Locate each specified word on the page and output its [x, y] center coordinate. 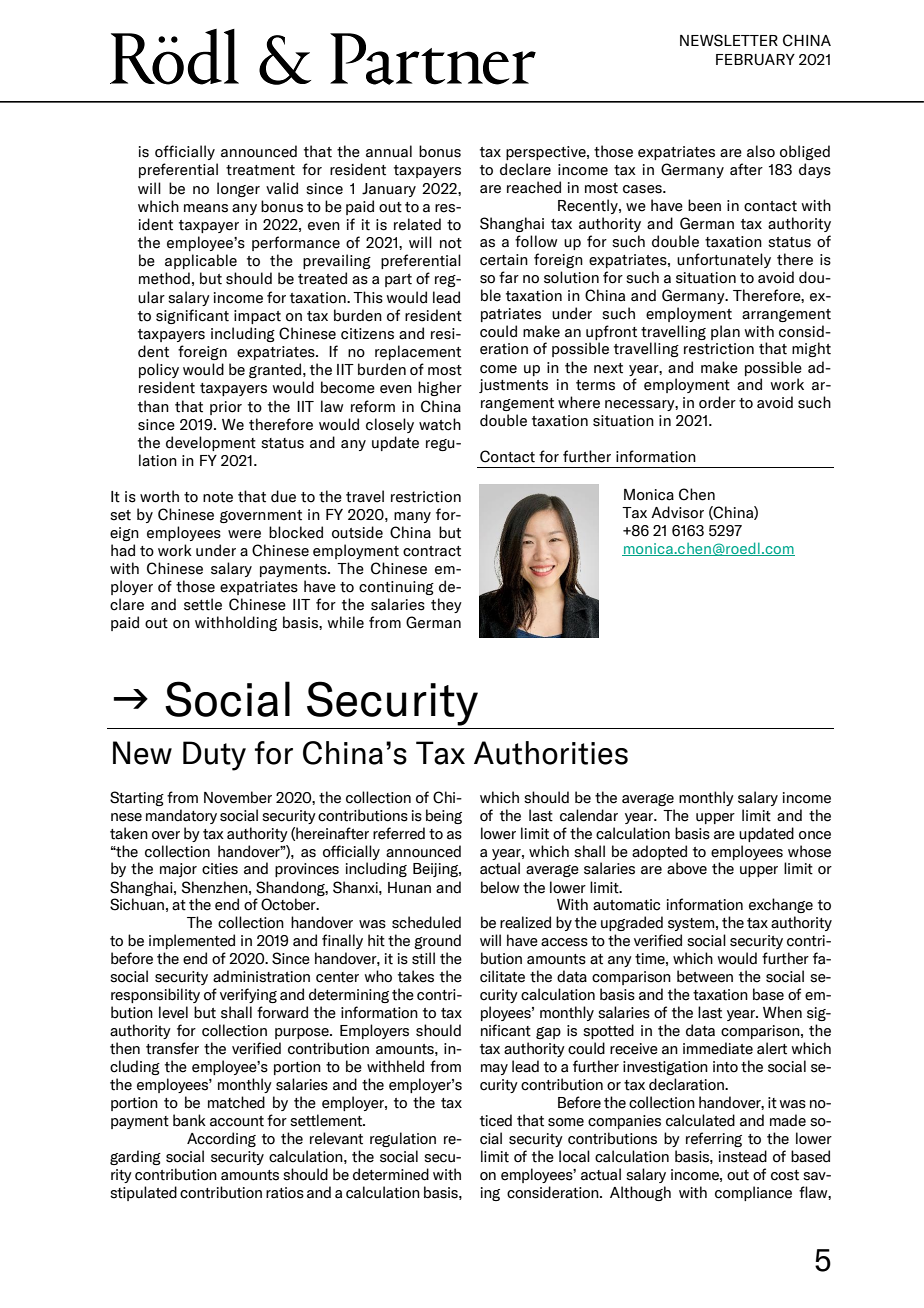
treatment [260, 170]
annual [389, 151]
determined [391, 1174]
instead [743, 1156]
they [446, 605]
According [221, 1139]
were [244, 534]
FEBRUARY [755, 60]
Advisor [677, 512]
